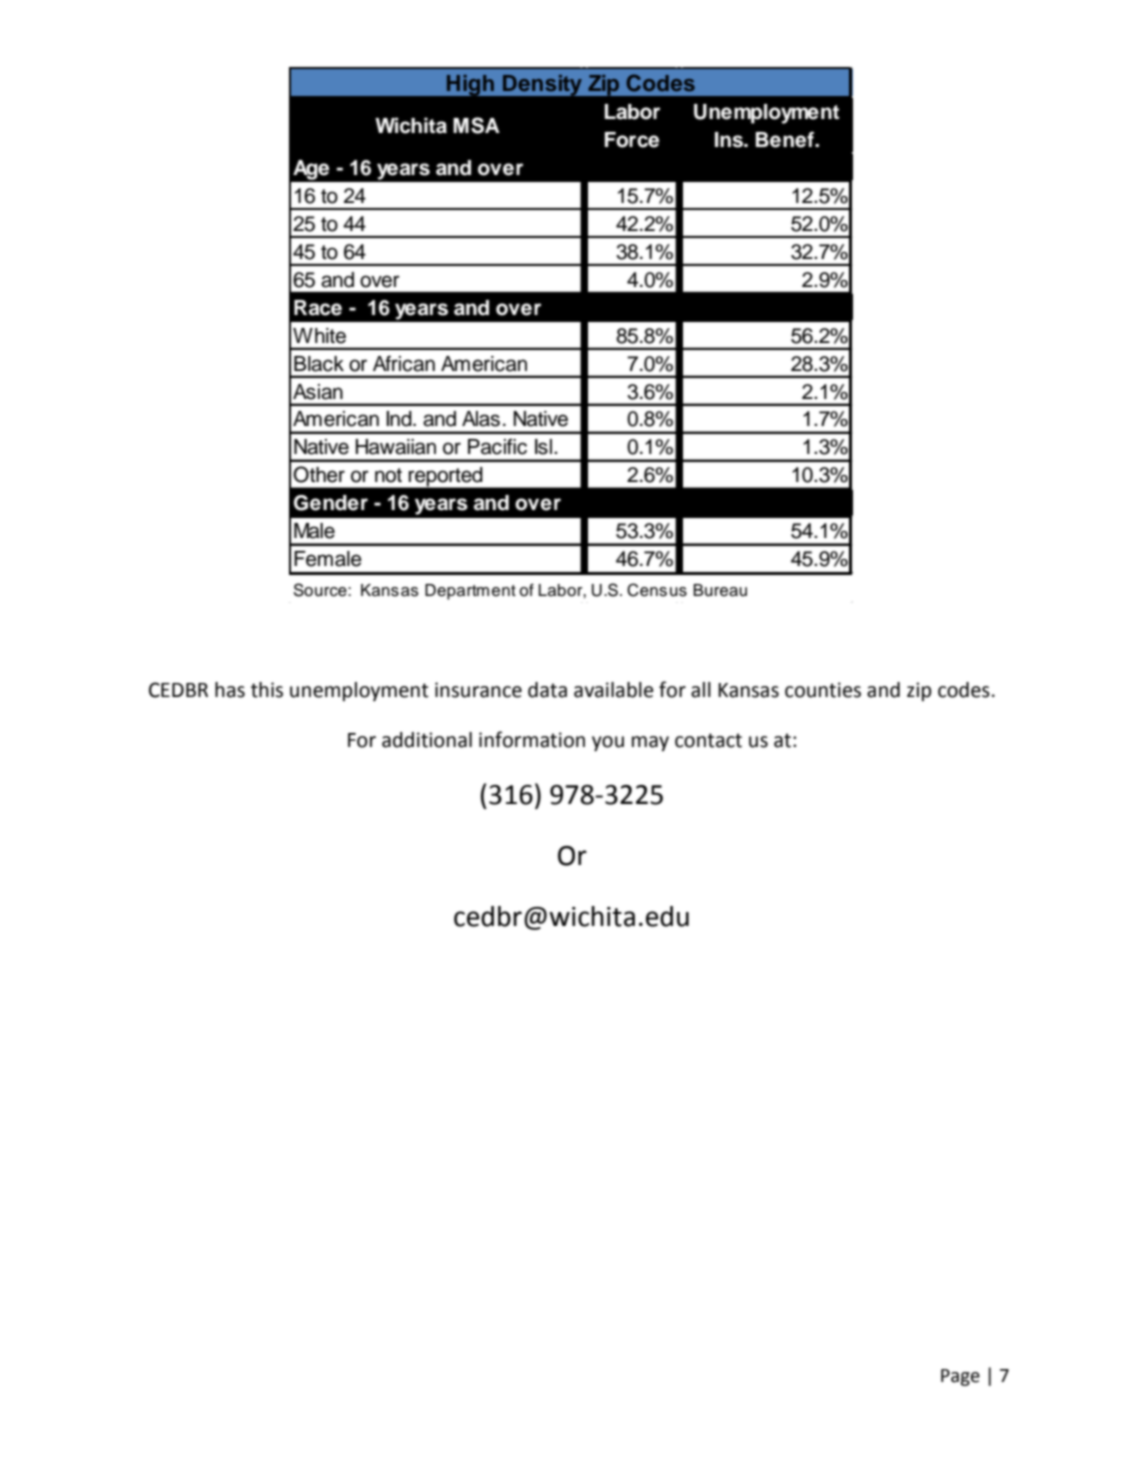  What do you see at coordinates (476, 125) in the document?
I see `MSA` at bounding box center [476, 125].
